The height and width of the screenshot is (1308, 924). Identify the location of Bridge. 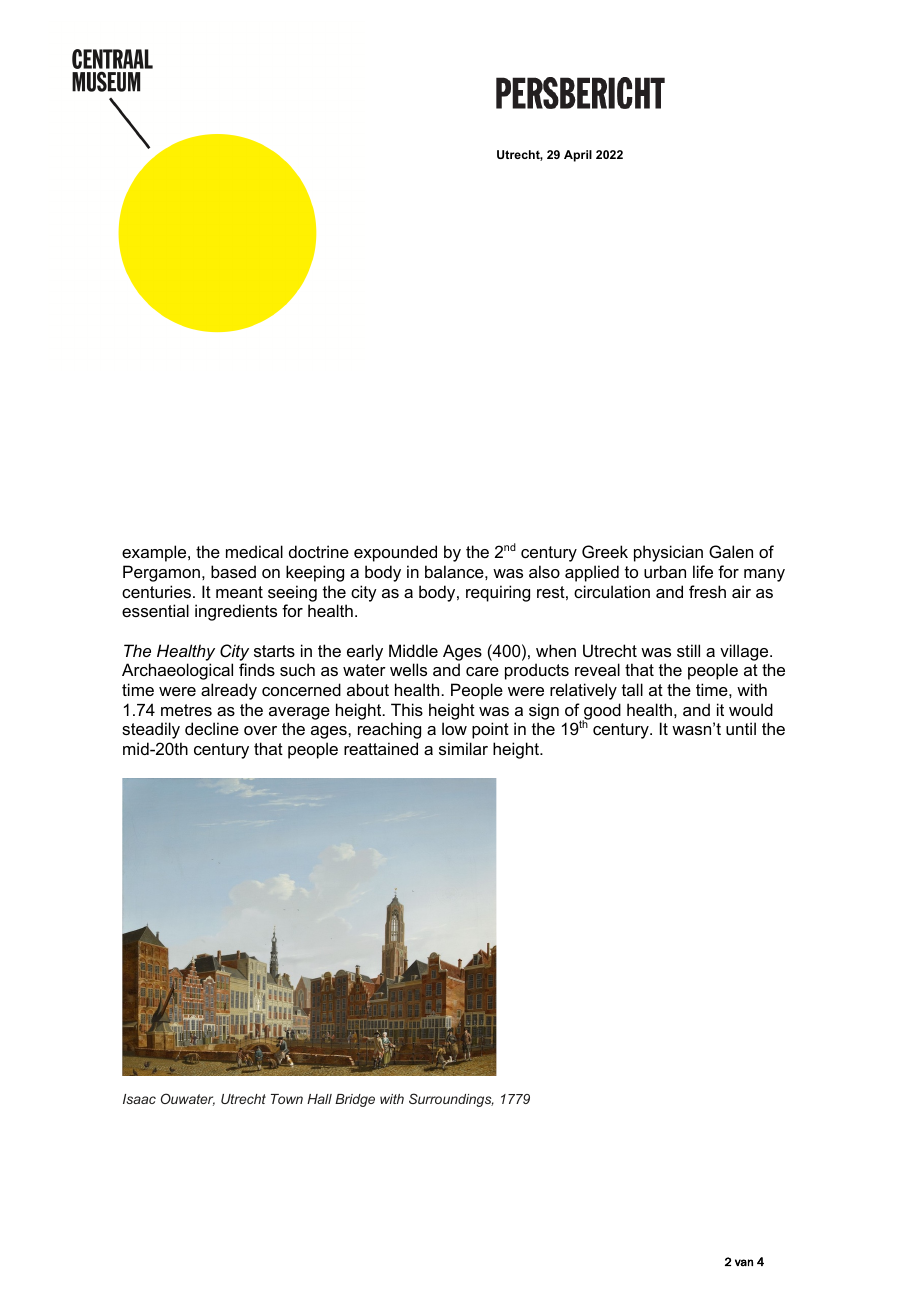
(355, 1100).
